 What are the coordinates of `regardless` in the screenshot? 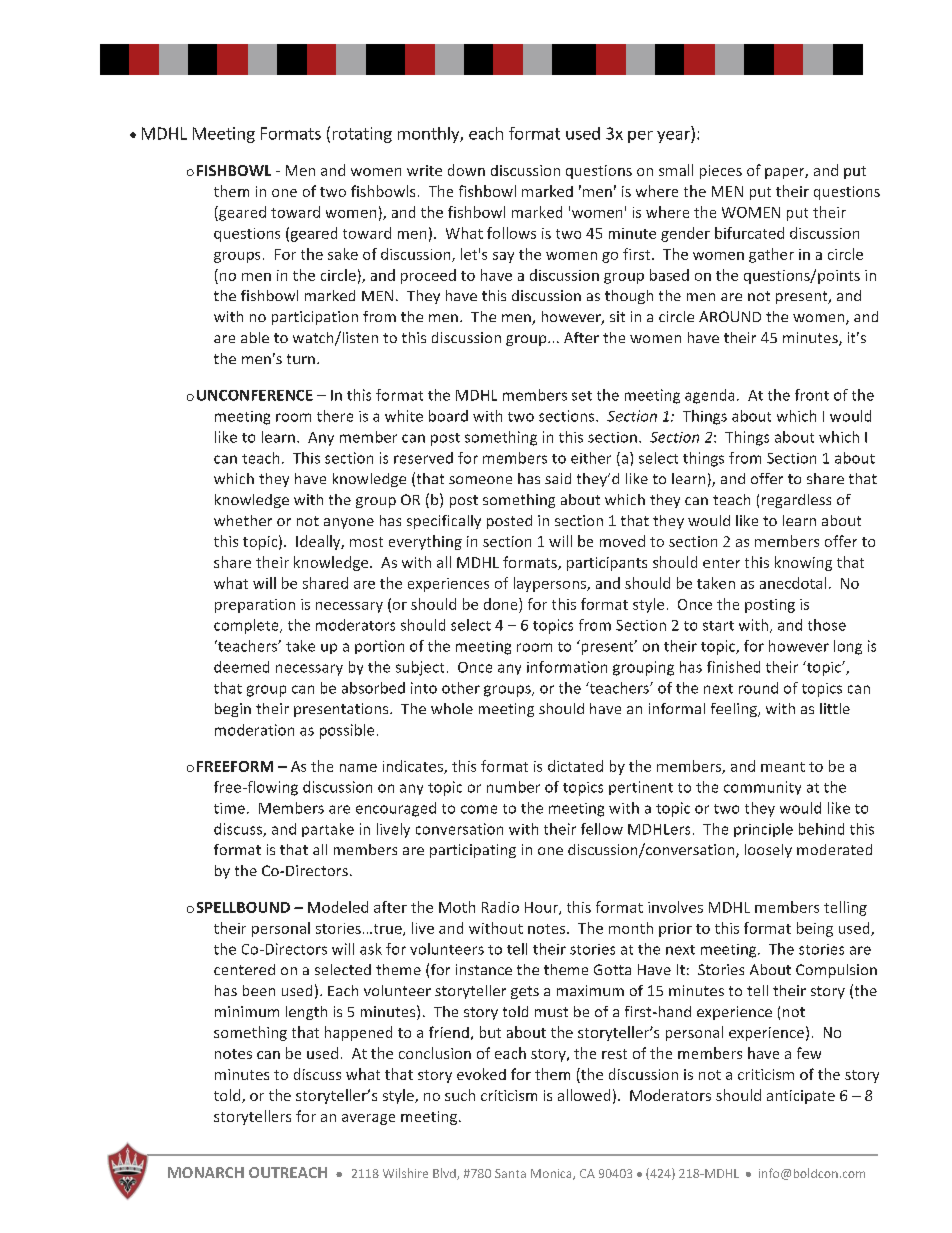 It's located at (796, 501).
